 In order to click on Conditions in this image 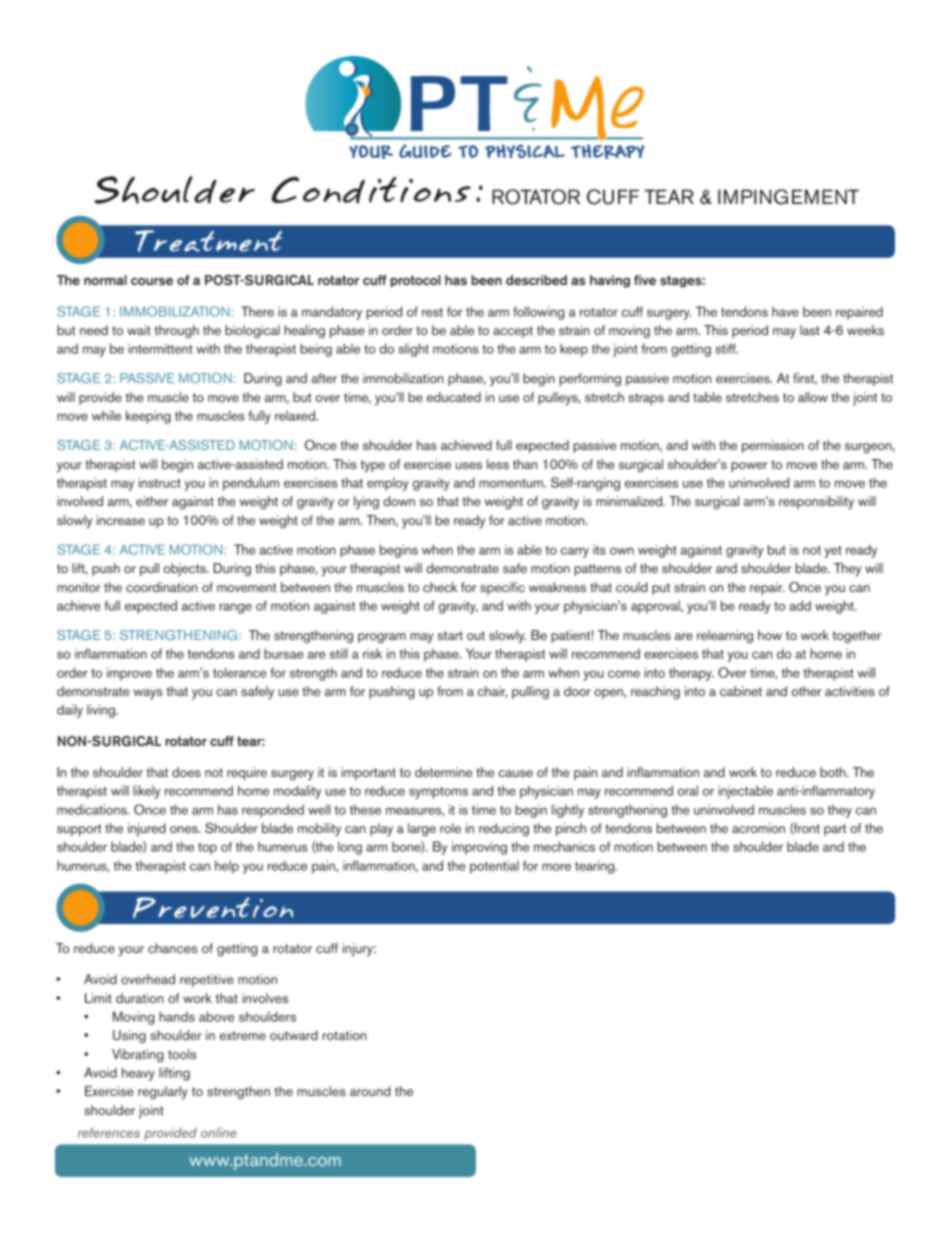, I will do `click(371, 190)`.
